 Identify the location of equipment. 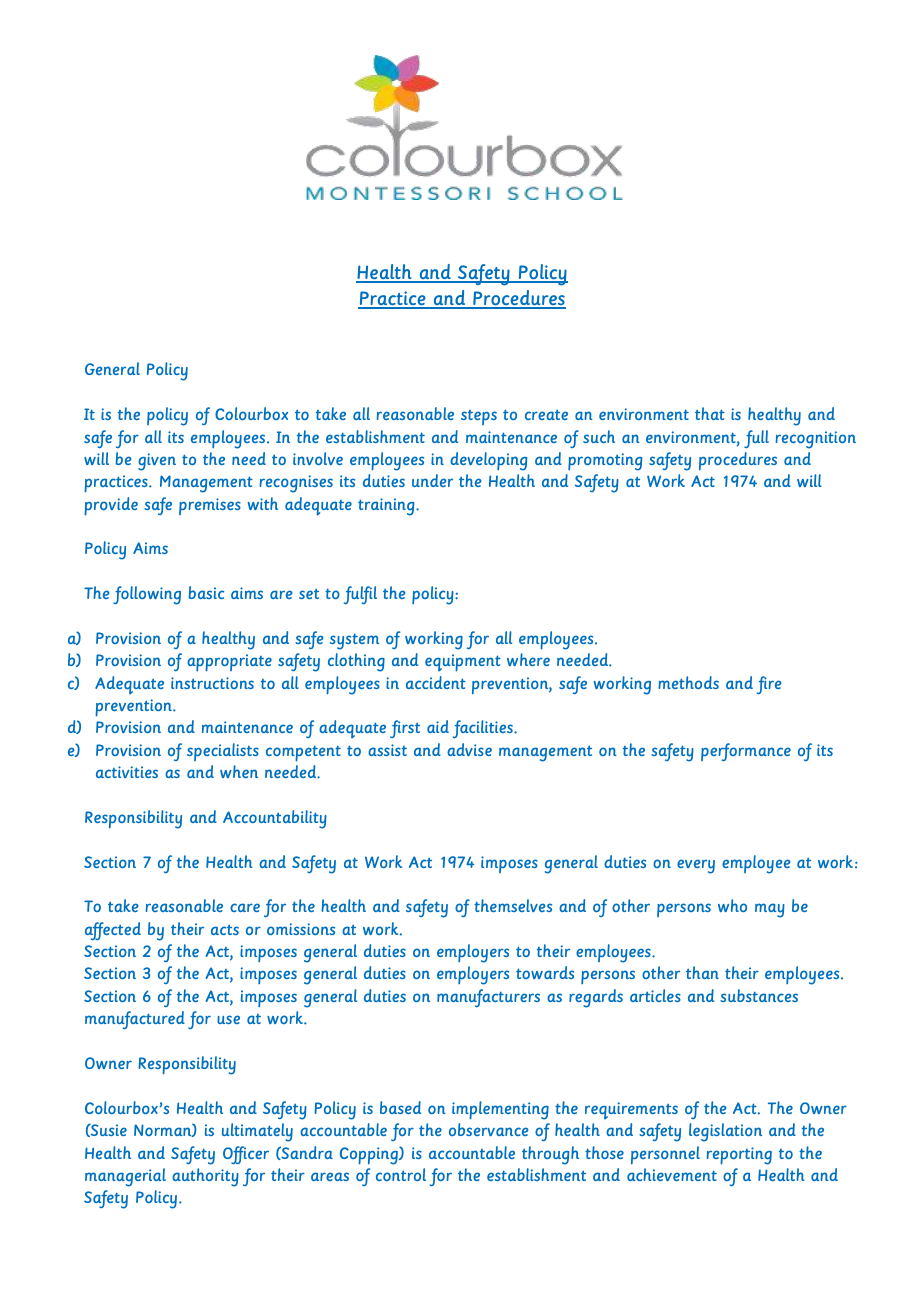
(463, 663).
